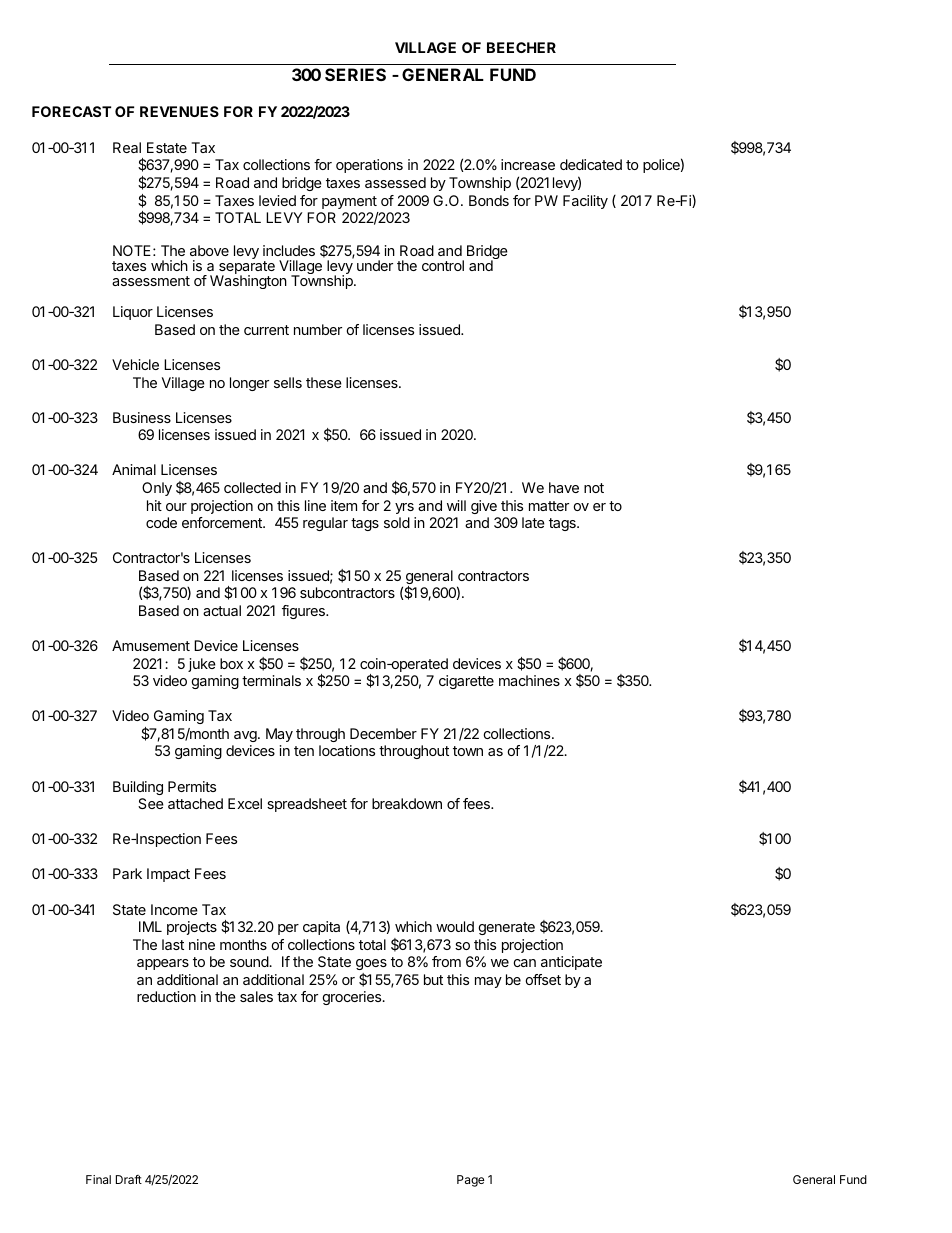  Describe the element at coordinates (521, 47) in the page. I see `BEECHER` at that location.
